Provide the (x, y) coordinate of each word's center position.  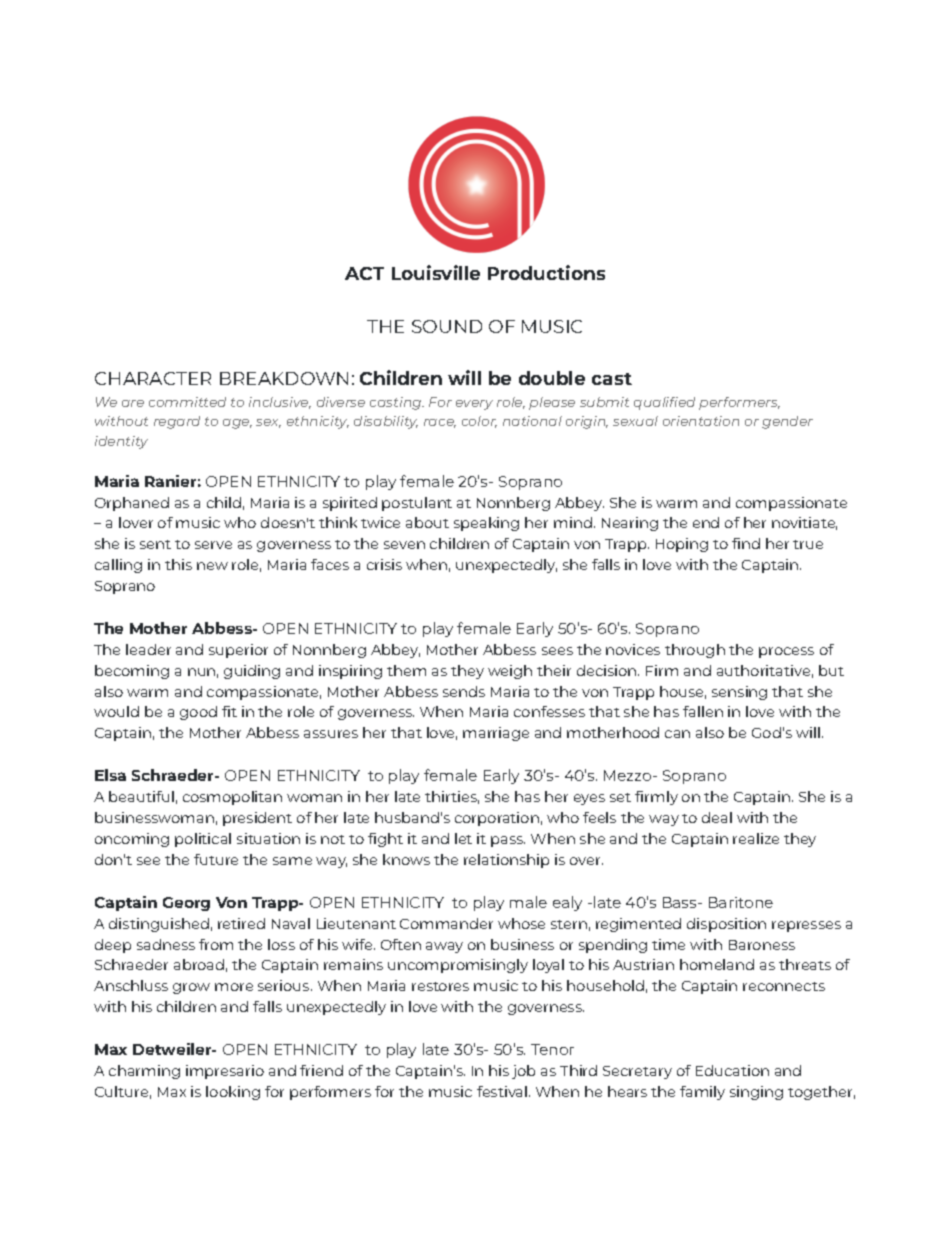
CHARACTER (153, 378)
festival (503, 1091)
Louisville (436, 272)
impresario (225, 1072)
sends (464, 691)
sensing (739, 693)
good (198, 713)
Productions (546, 272)
